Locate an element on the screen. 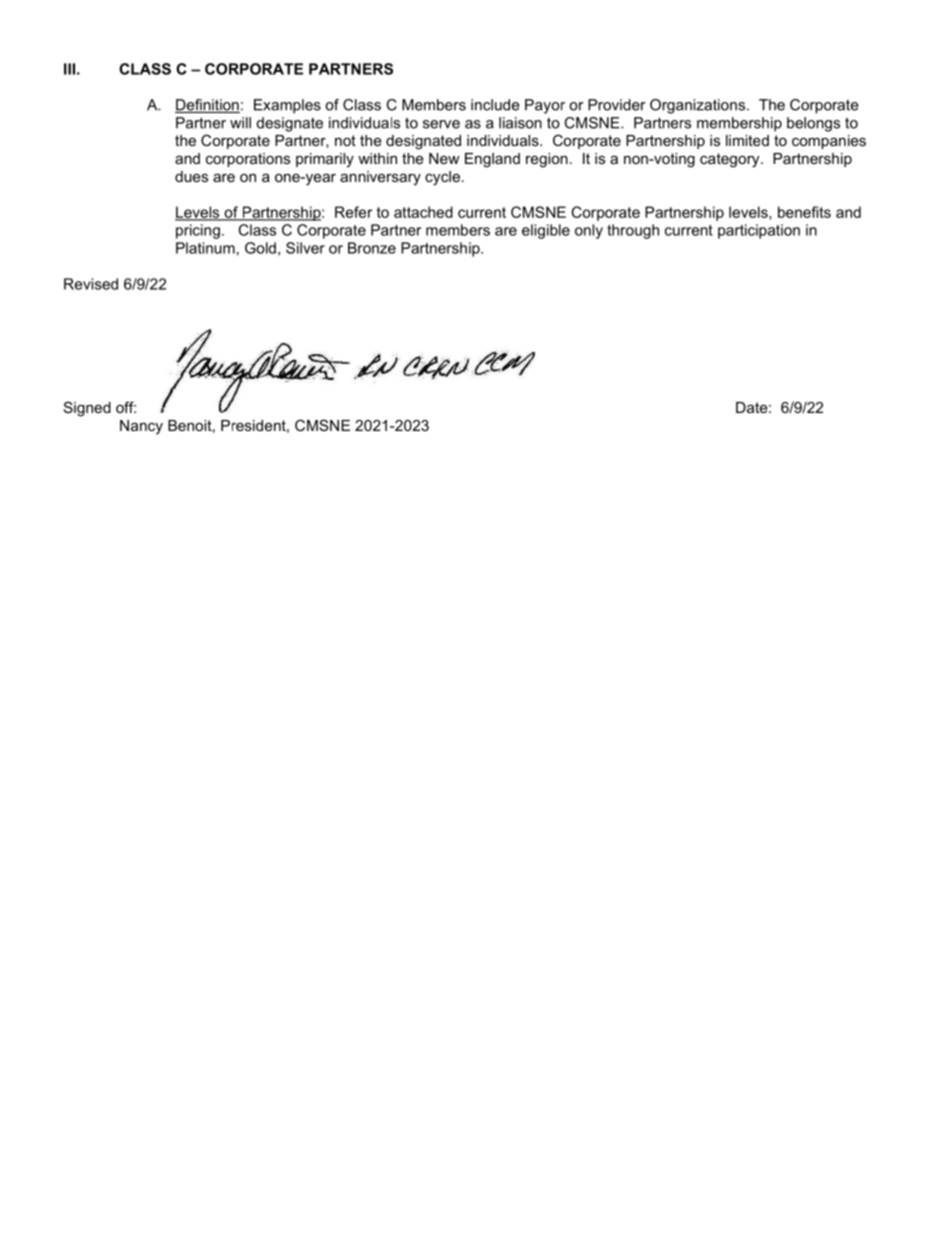 The image size is (952, 1233). Gold is located at coordinates (260, 248).
